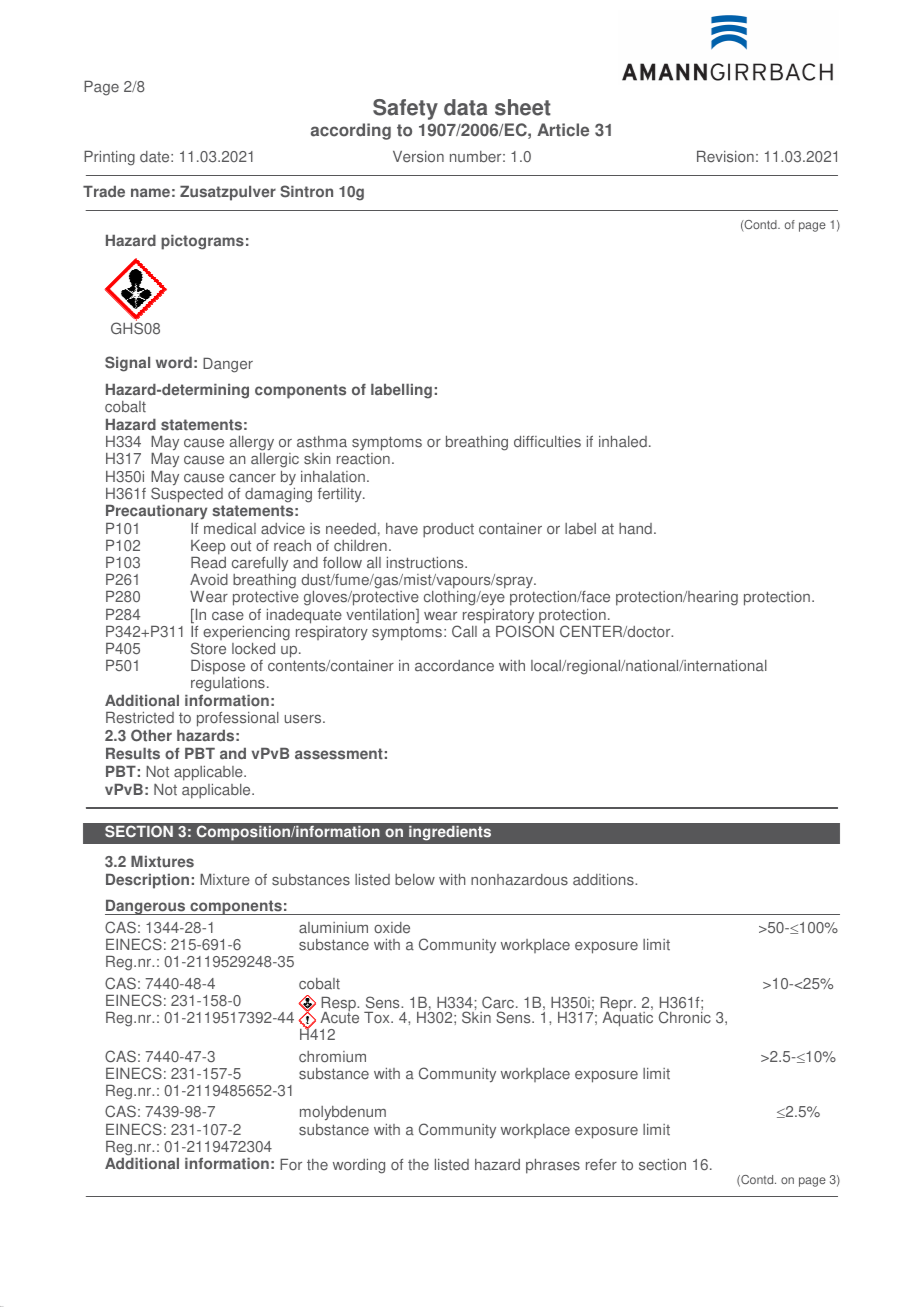 The image size is (924, 1308). I want to click on reaction, so click(363, 459).
